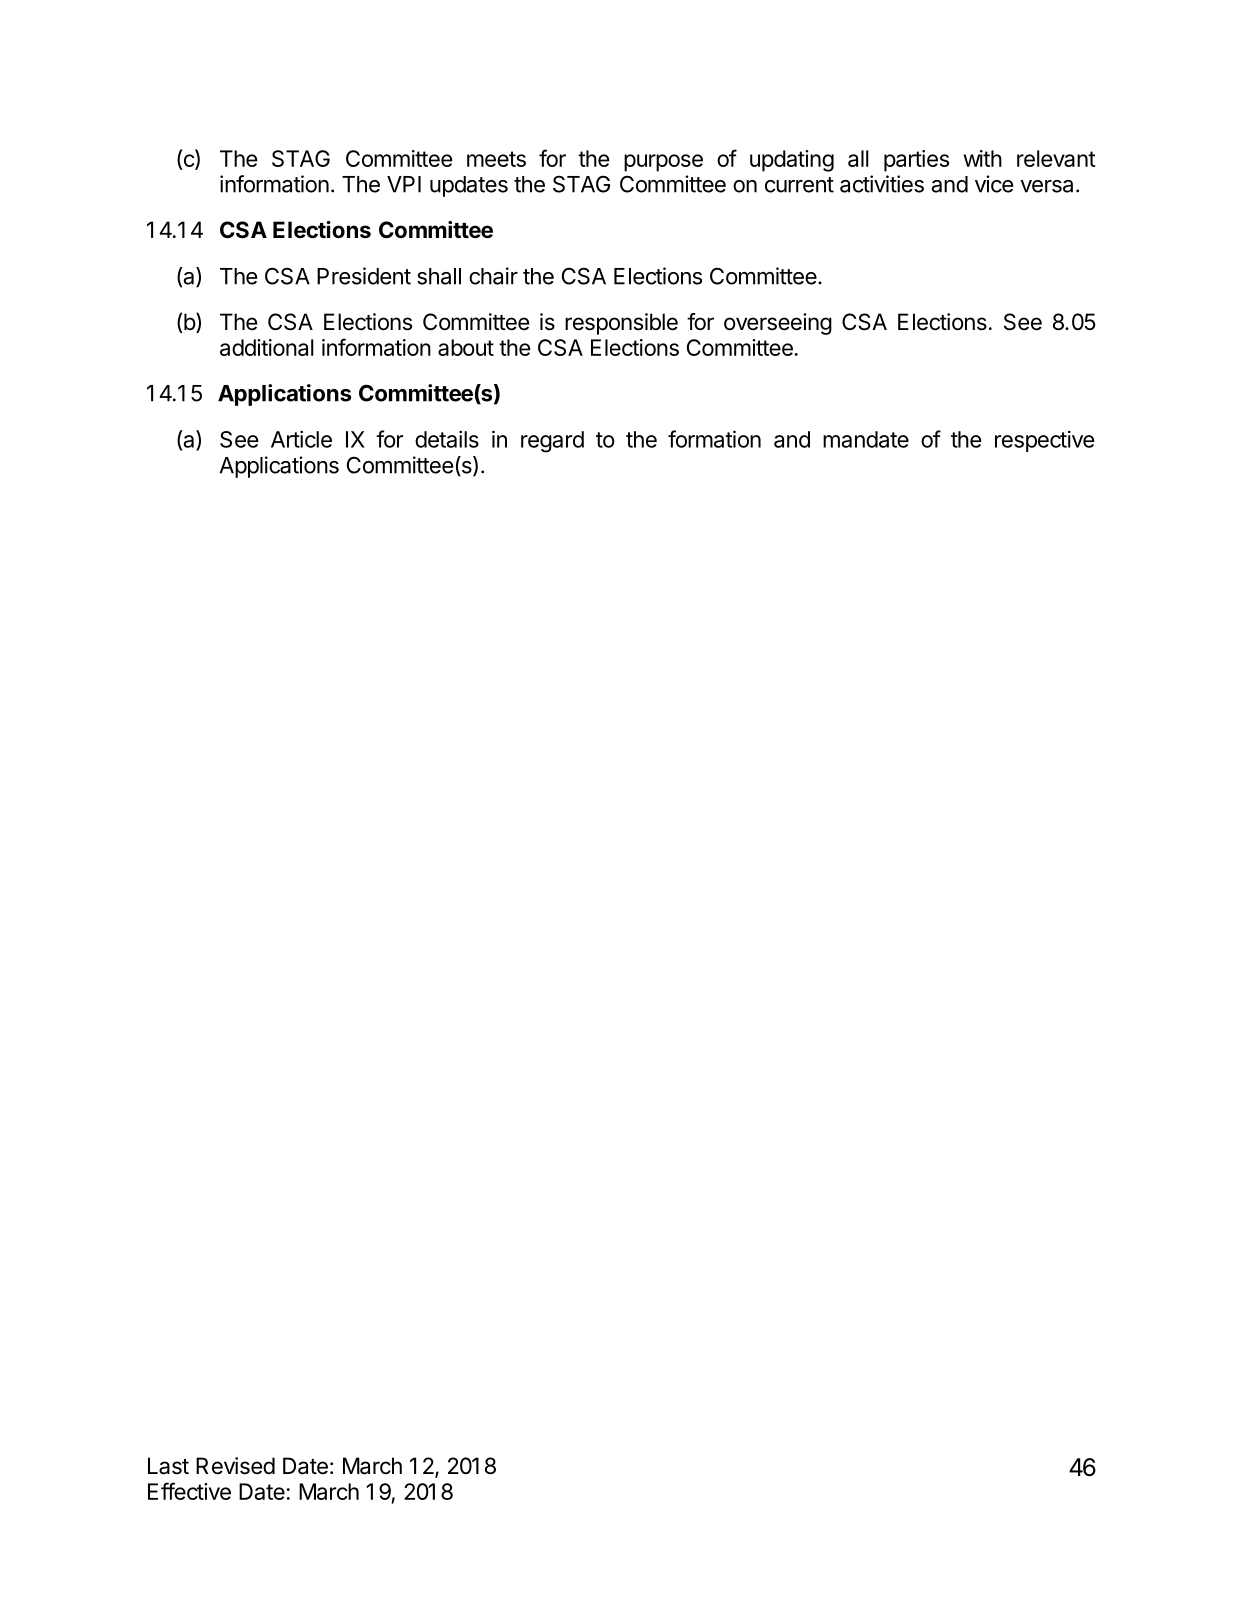 The width and height of the image is (1241, 1606). What do you see at coordinates (552, 442) in the image?
I see `regard` at bounding box center [552, 442].
